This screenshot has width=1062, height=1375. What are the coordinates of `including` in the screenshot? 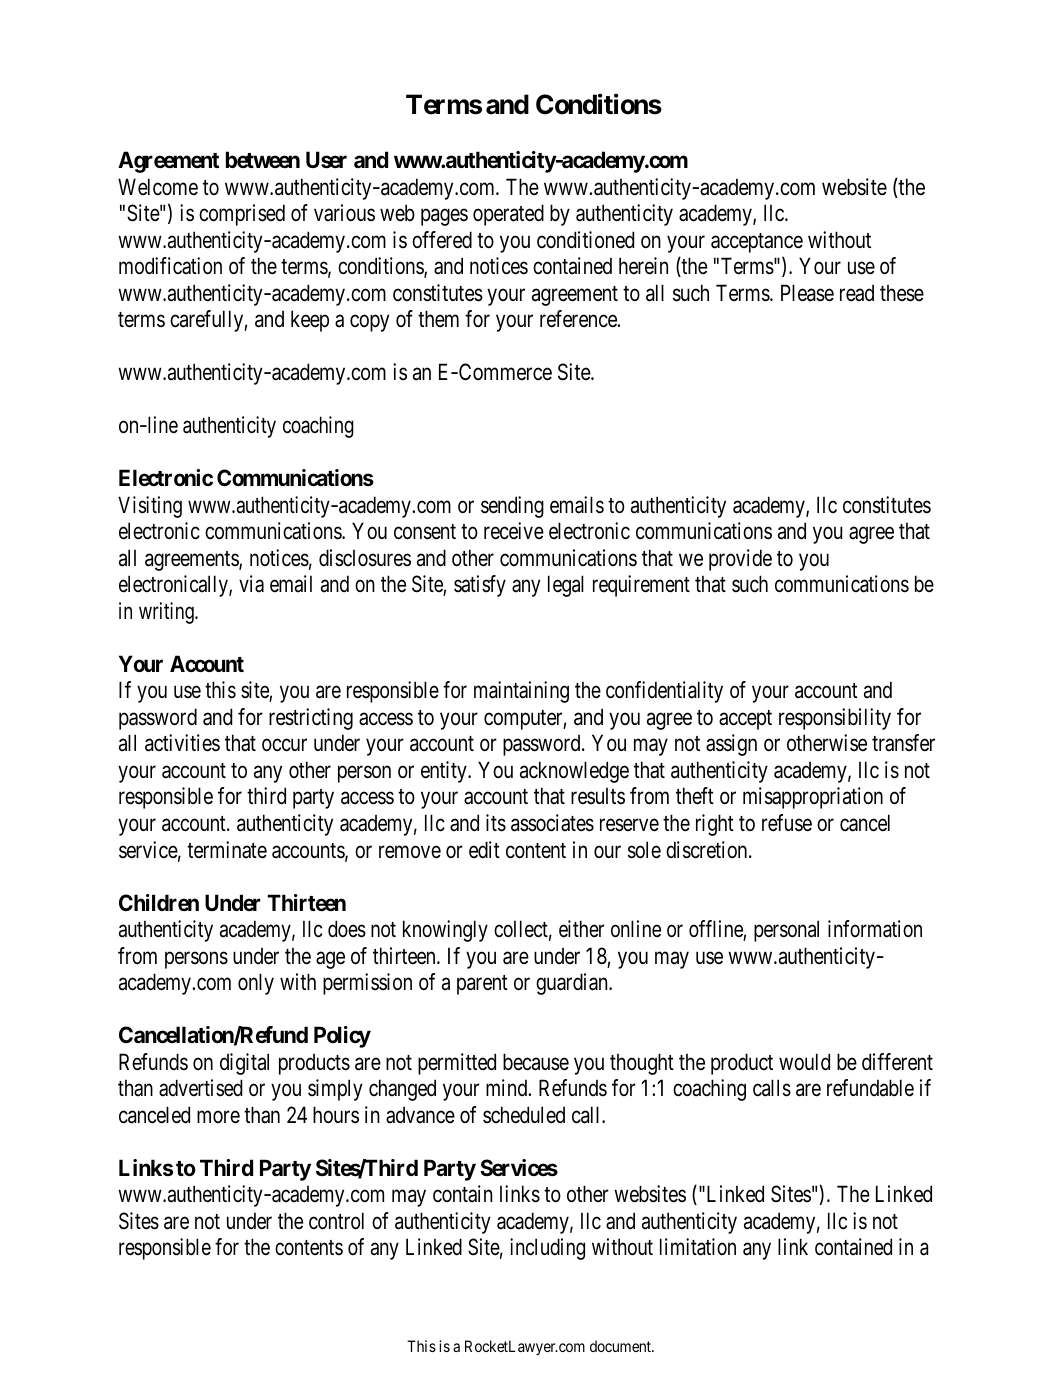 It's located at (547, 1249).
